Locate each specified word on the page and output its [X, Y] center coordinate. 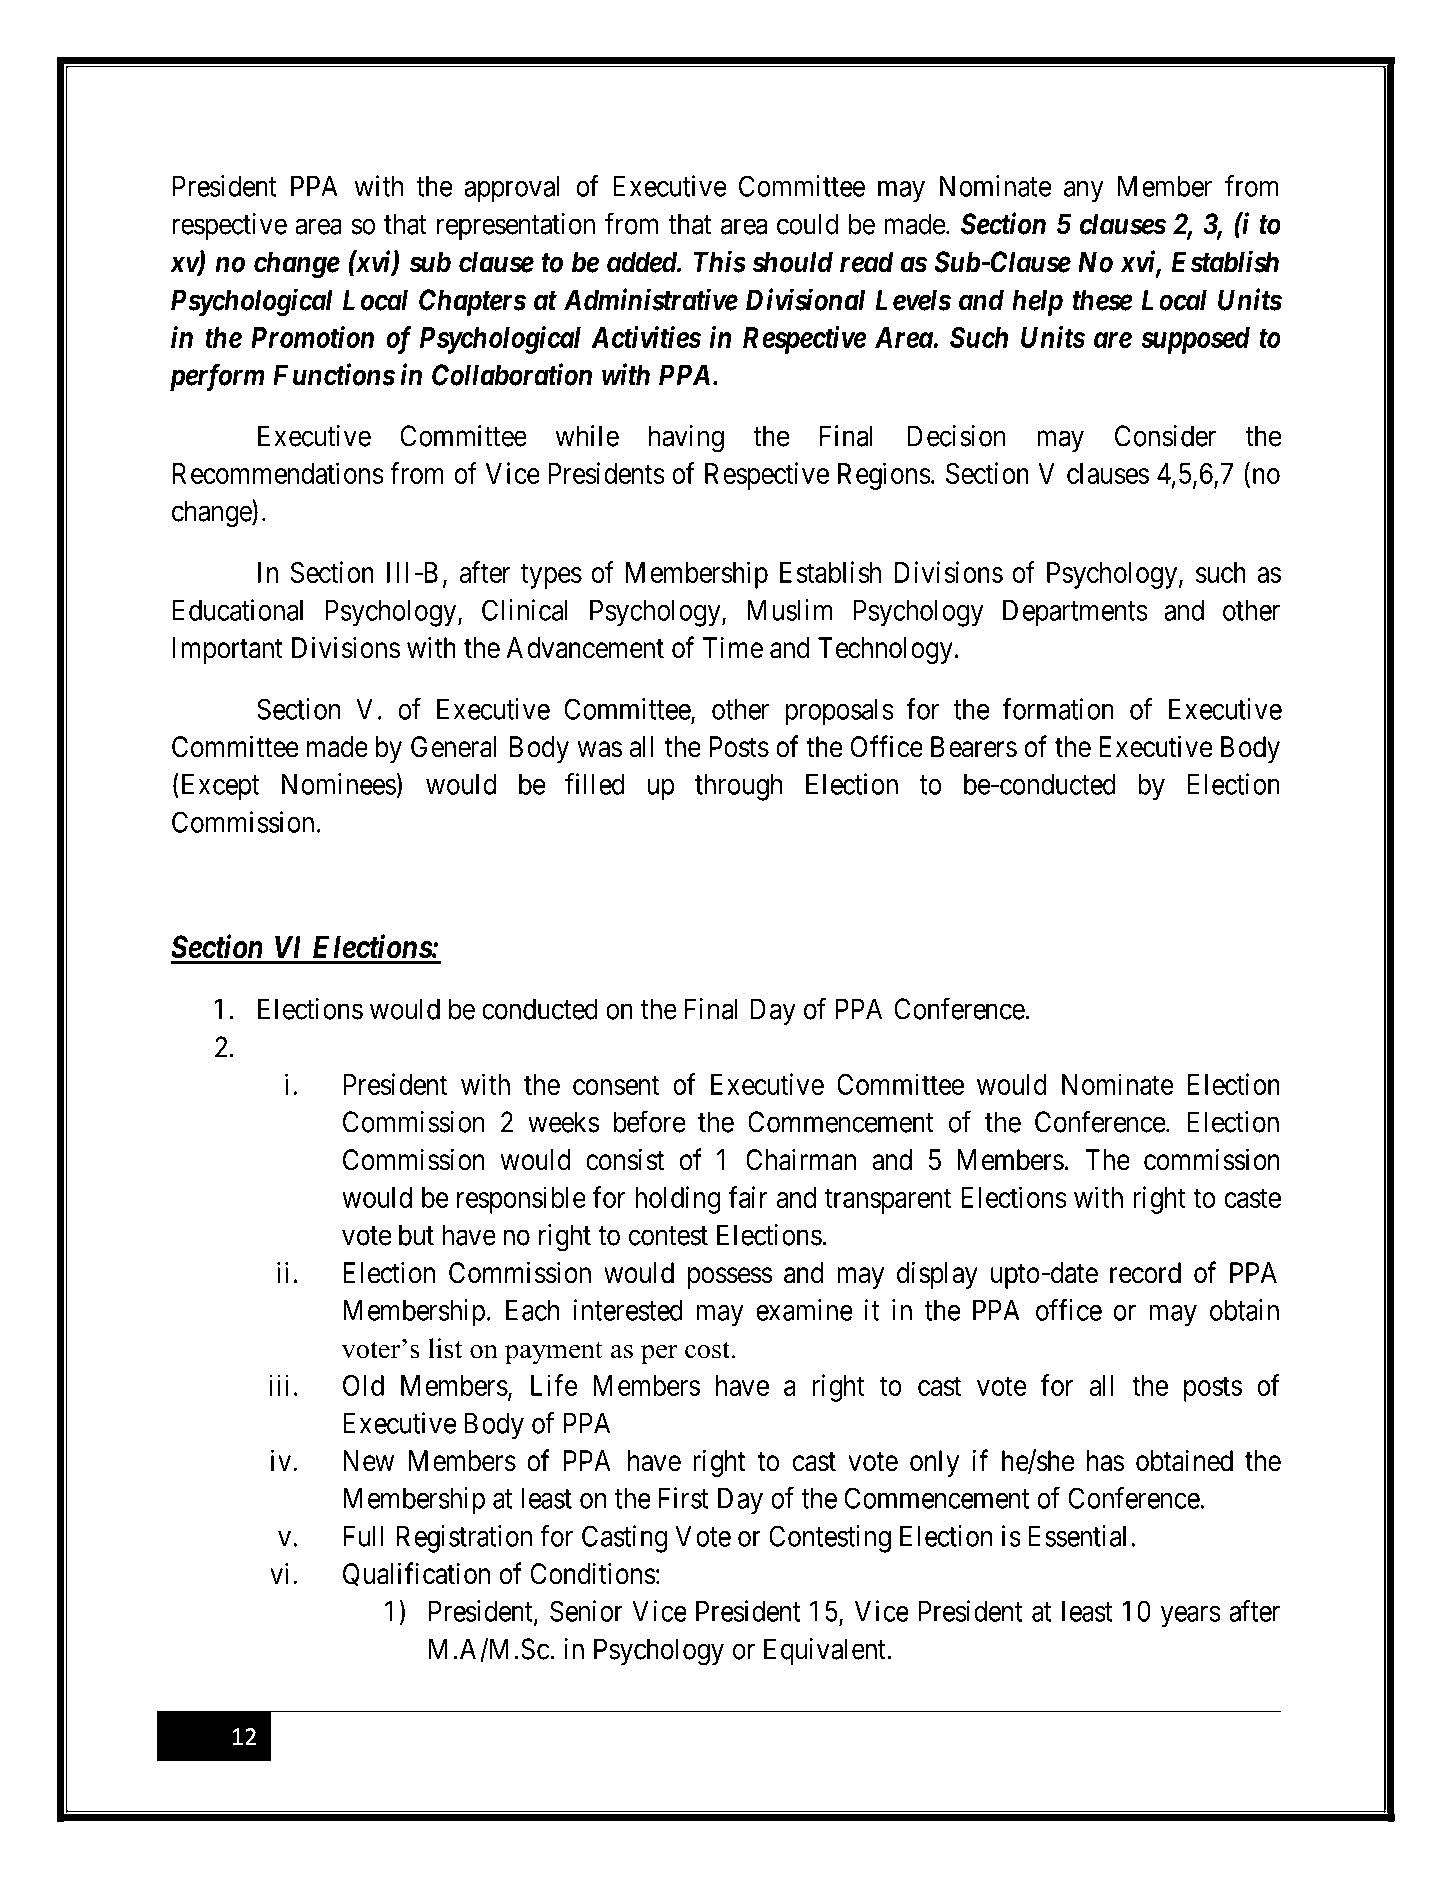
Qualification [416, 1574]
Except [218, 787]
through [739, 787]
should [792, 262]
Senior [586, 1611]
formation [1058, 709]
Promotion [312, 337]
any [1084, 192]
